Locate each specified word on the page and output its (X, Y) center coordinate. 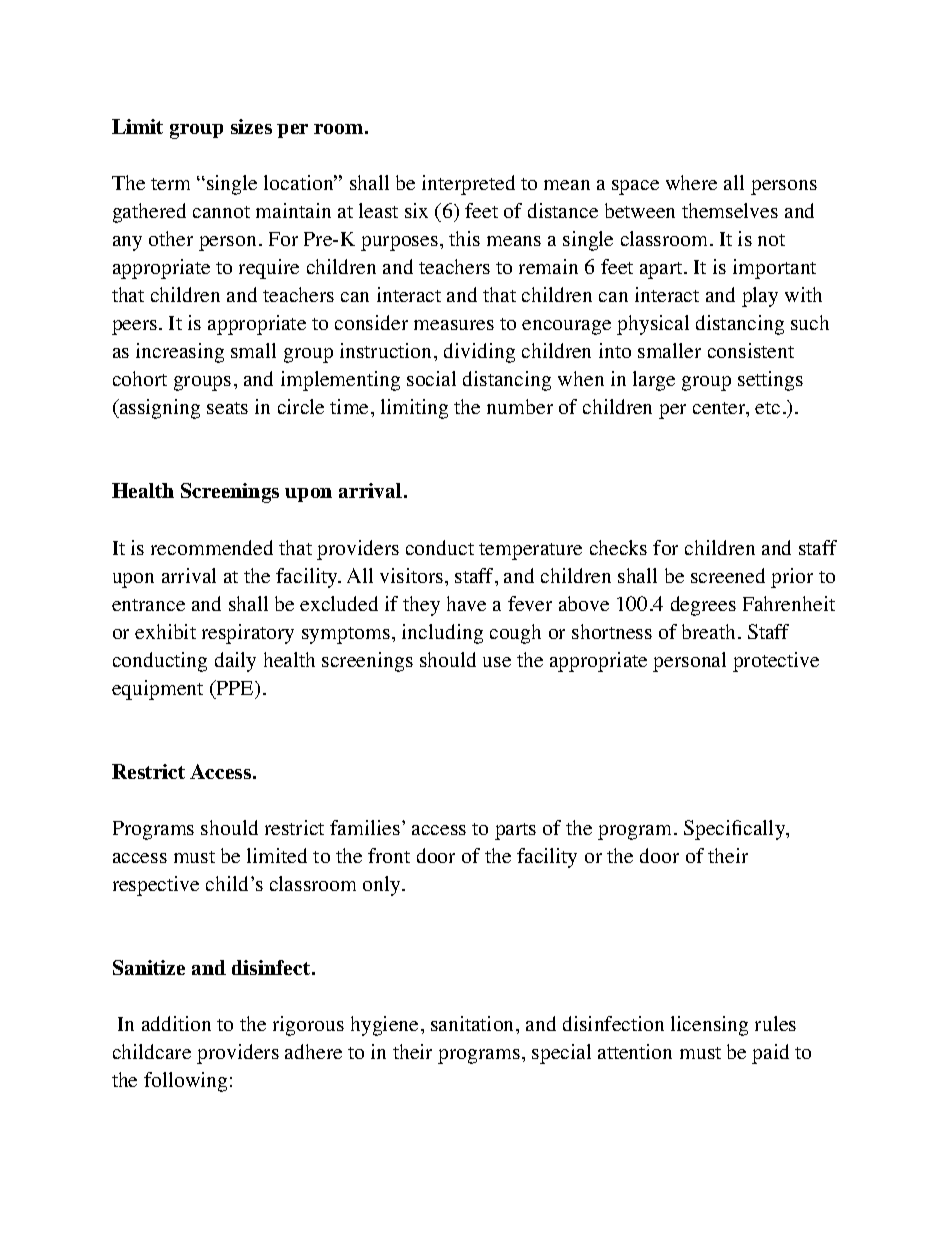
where (691, 182)
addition (176, 1023)
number (520, 406)
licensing (709, 1026)
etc (767, 408)
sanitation (474, 1023)
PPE (235, 687)
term (170, 184)
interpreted (468, 185)
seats (227, 408)
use (497, 662)
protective (776, 662)
